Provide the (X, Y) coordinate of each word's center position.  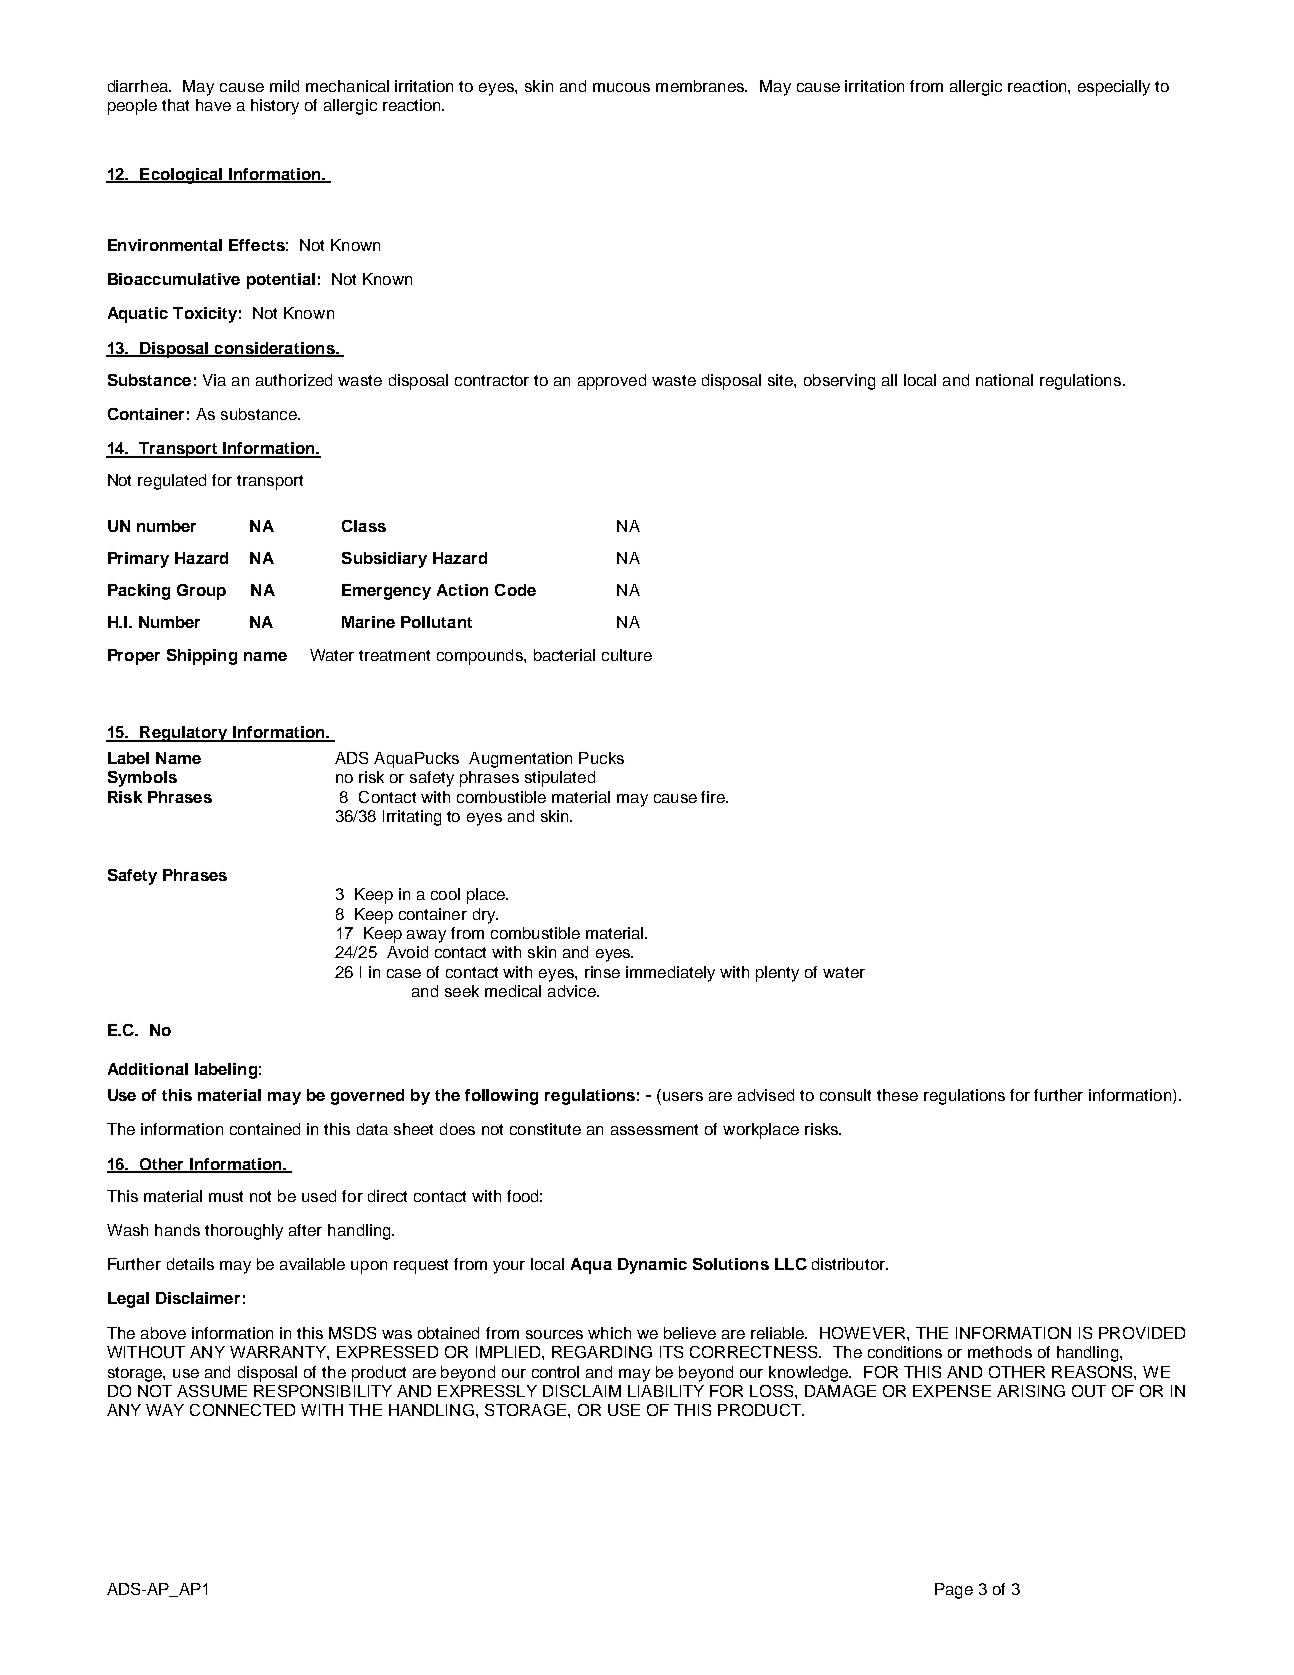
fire (714, 797)
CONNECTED (242, 1410)
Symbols (142, 779)
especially (1114, 88)
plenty (777, 974)
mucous (621, 87)
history (275, 107)
